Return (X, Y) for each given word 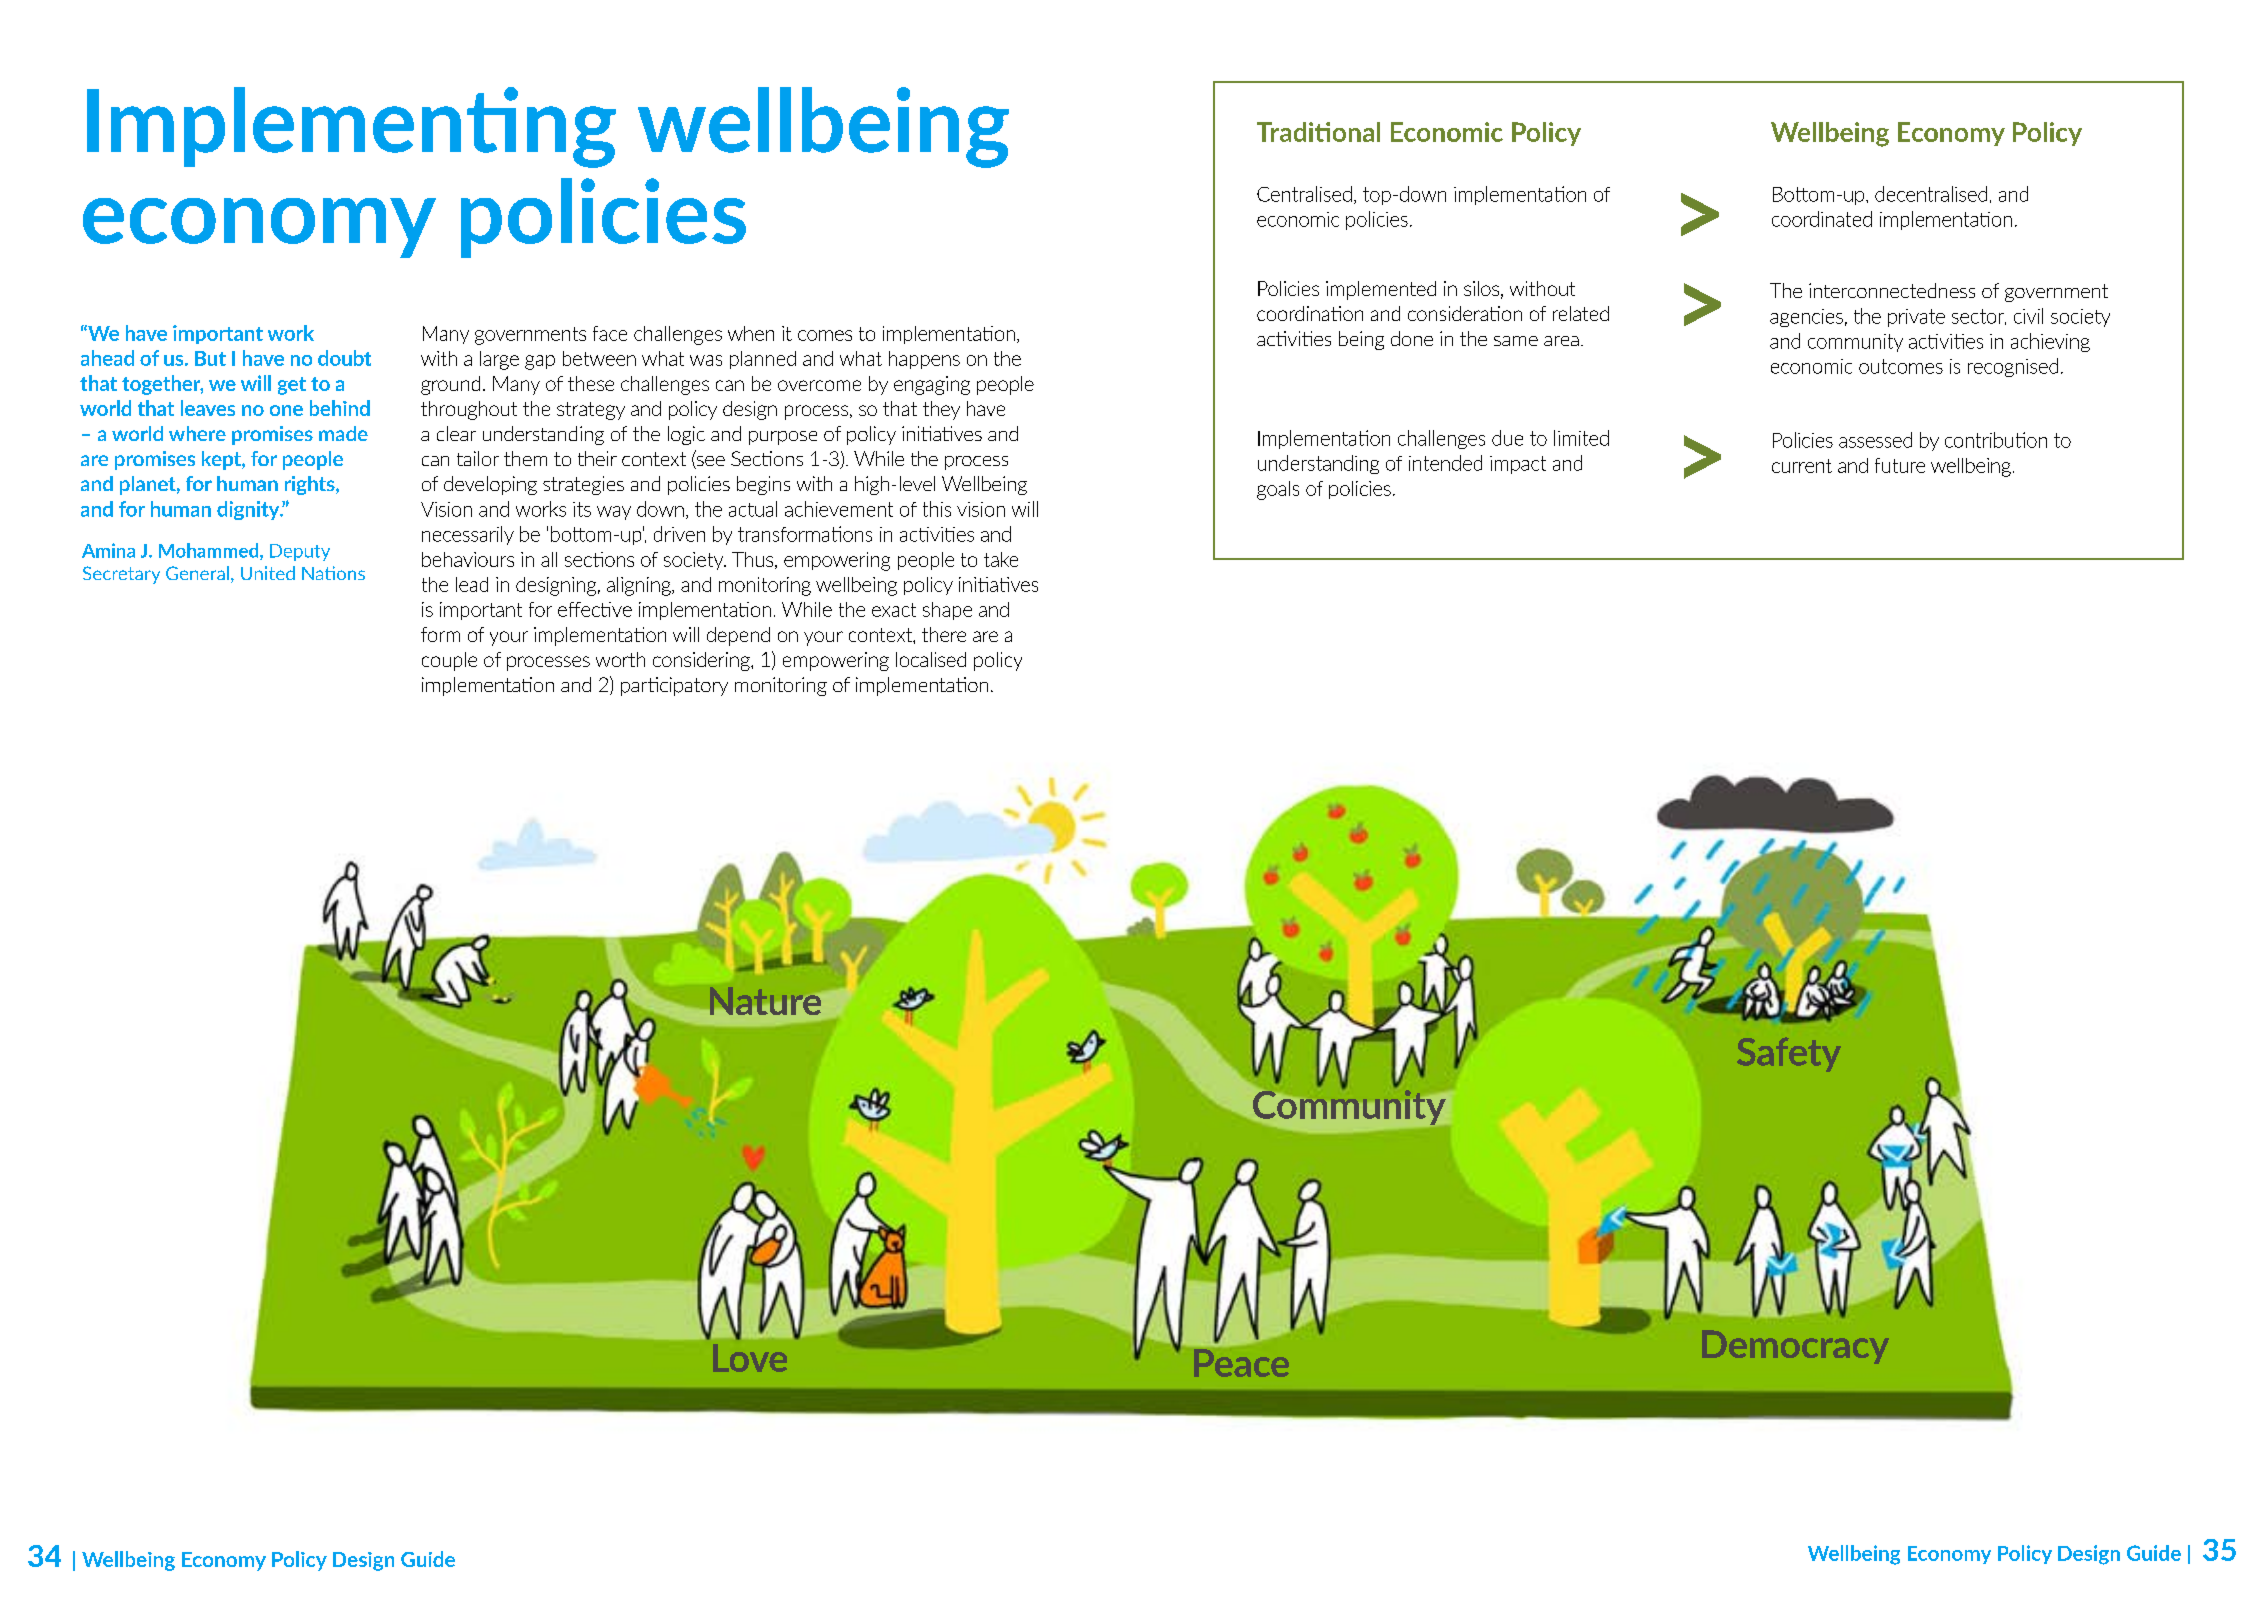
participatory (674, 686)
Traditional (1318, 132)
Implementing (351, 127)
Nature (765, 1001)
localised (931, 659)
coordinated (1822, 219)
